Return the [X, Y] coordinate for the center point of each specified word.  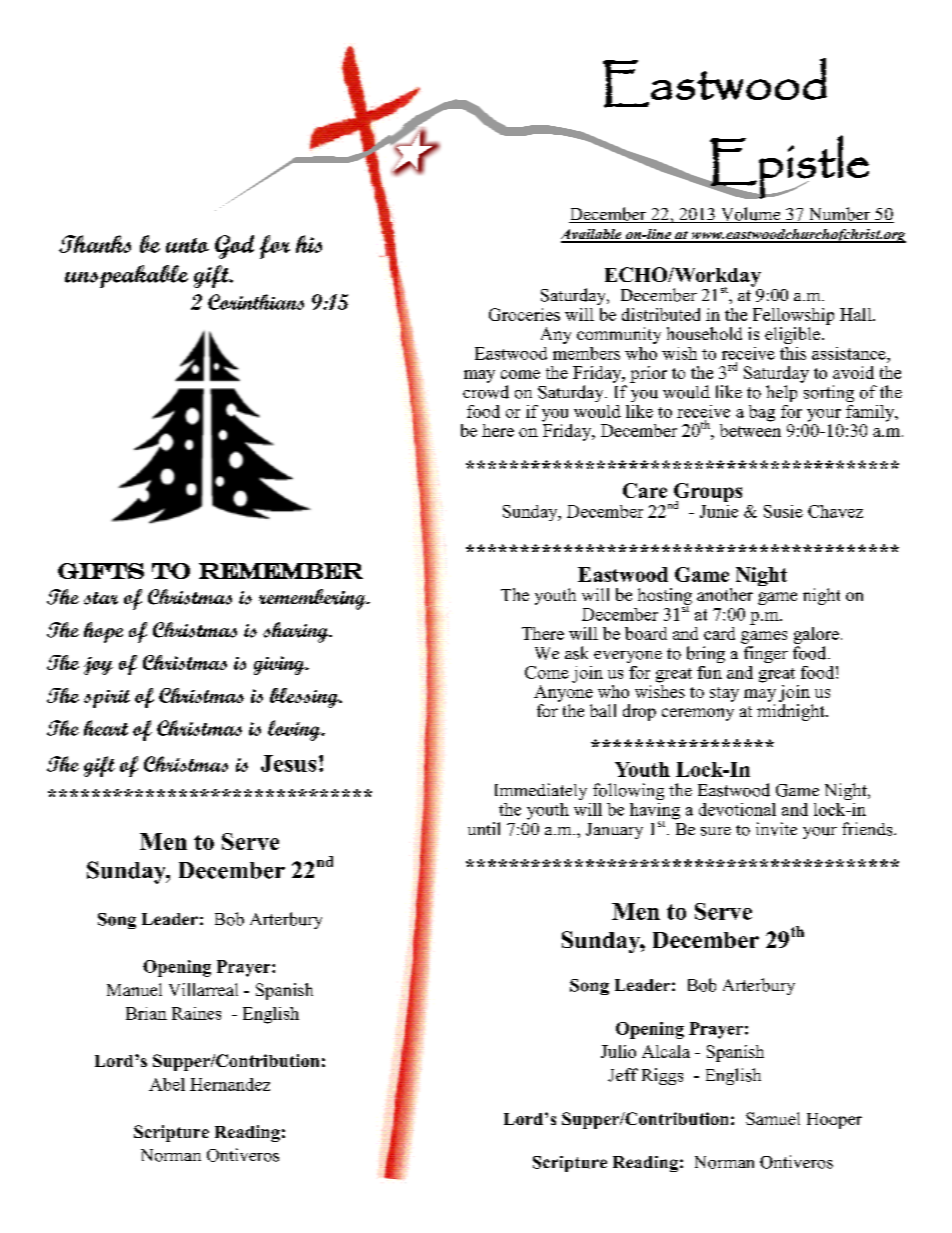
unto [187, 245]
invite [776, 829]
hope [103, 632]
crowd [486, 392]
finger [766, 654]
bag [762, 413]
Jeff [623, 1075]
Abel [167, 1084]
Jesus [288, 763]
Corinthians [256, 302]
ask [576, 653]
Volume [750, 215]
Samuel [773, 1118]
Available [592, 235]
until [484, 828]
